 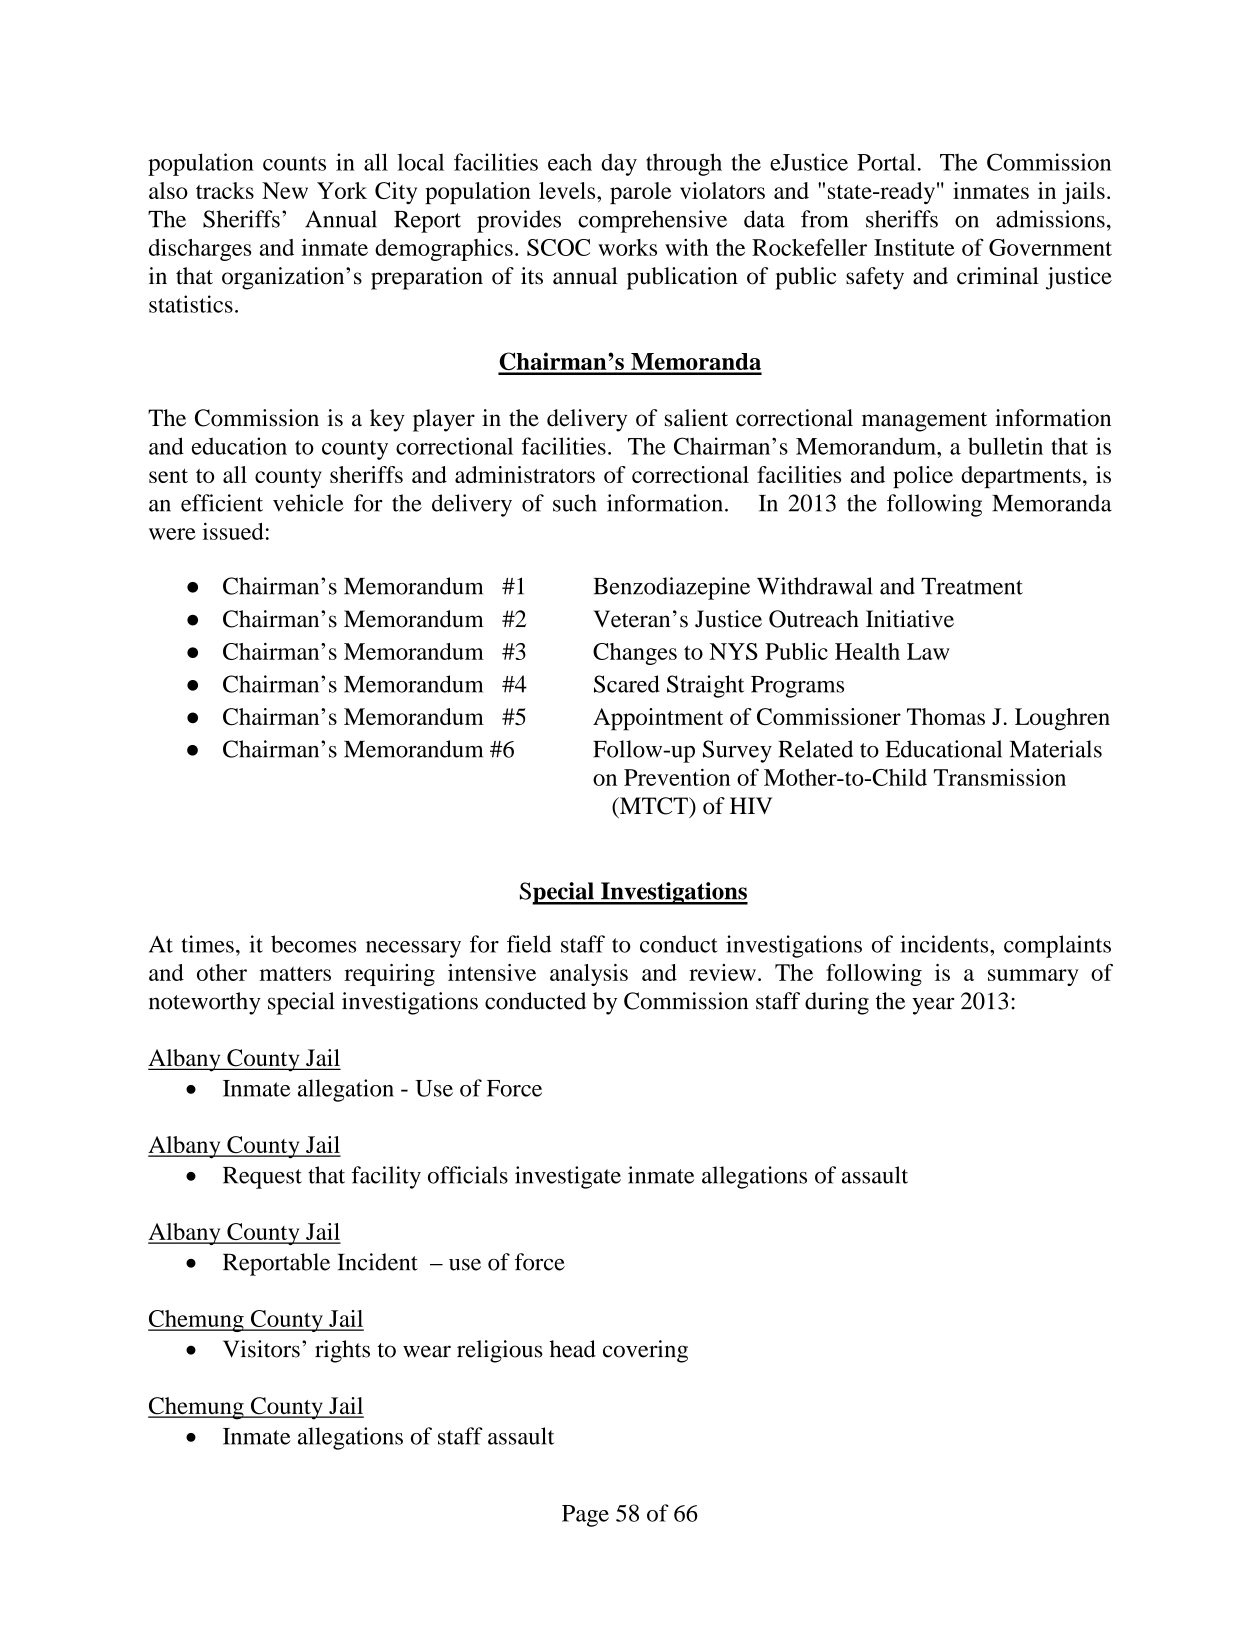 I want to click on Law, so click(x=928, y=651).
